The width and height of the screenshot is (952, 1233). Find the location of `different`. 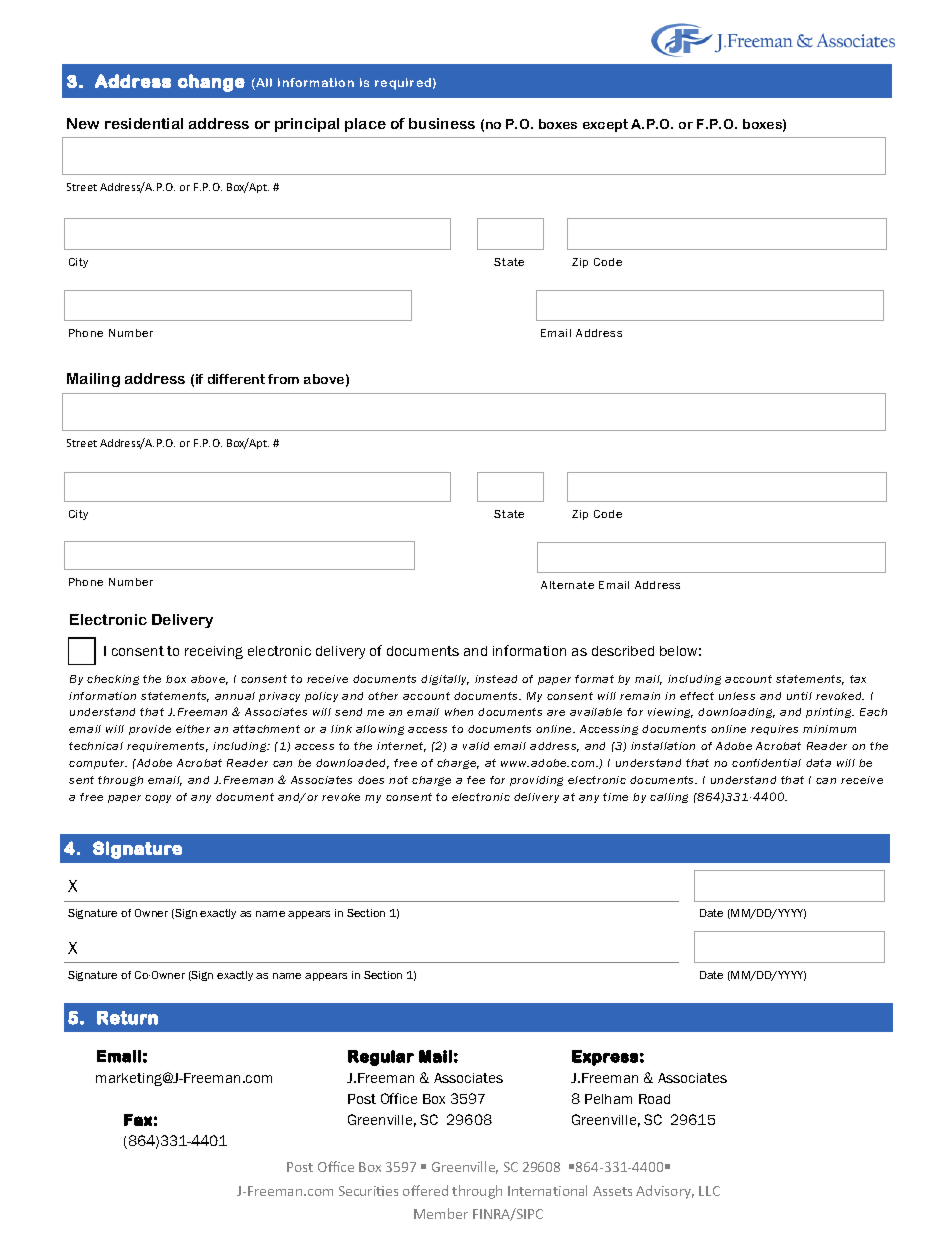

different is located at coordinates (236, 379).
